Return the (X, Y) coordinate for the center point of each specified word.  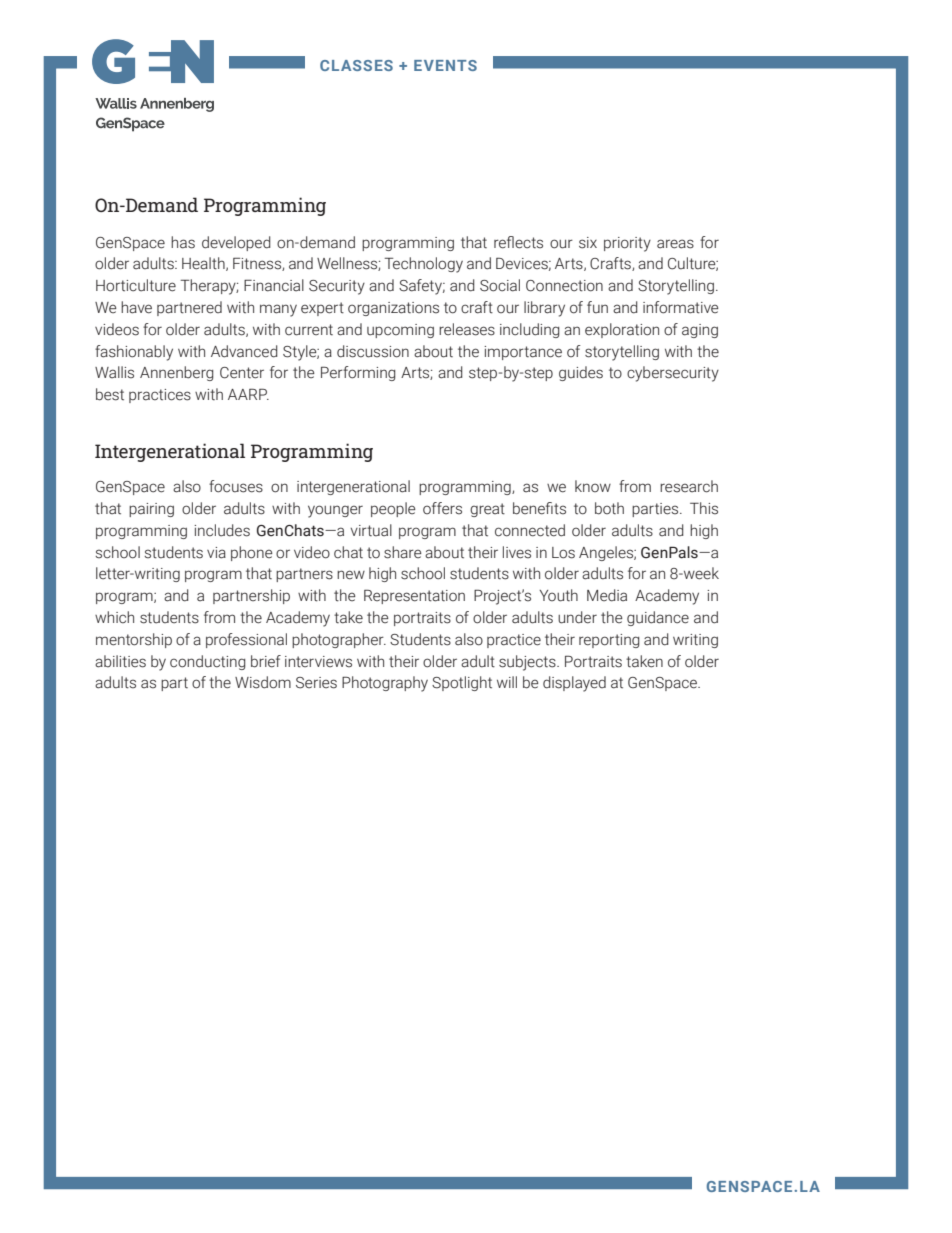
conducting (208, 662)
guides (581, 373)
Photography (385, 684)
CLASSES (356, 65)
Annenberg (177, 373)
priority (627, 244)
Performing (358, 373)
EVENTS (445, 65)
